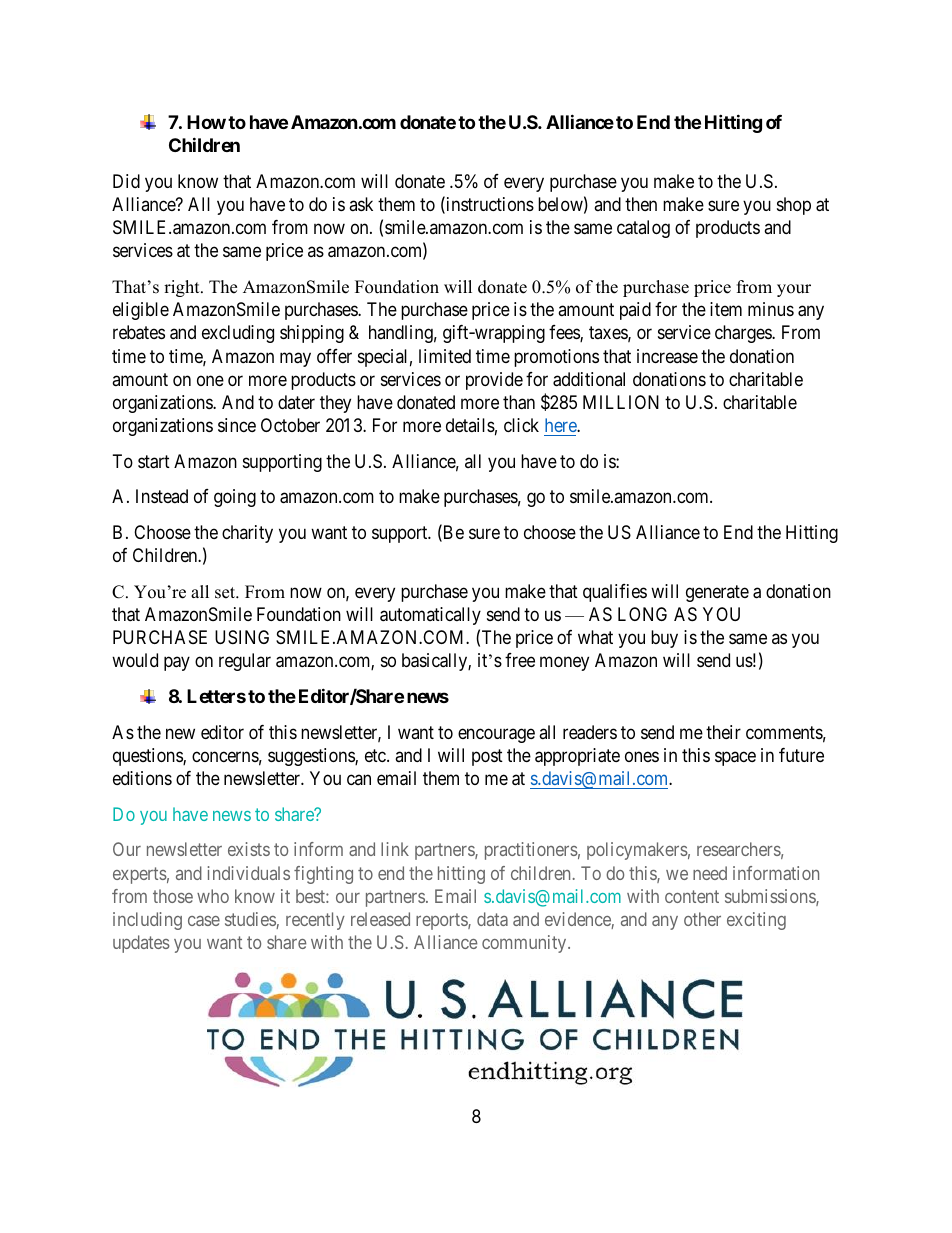 The height and width of the screenshot is (1233, 952). Describe the element at coordinates (361, 204) in the screenshot. I see `ask` at that location.
